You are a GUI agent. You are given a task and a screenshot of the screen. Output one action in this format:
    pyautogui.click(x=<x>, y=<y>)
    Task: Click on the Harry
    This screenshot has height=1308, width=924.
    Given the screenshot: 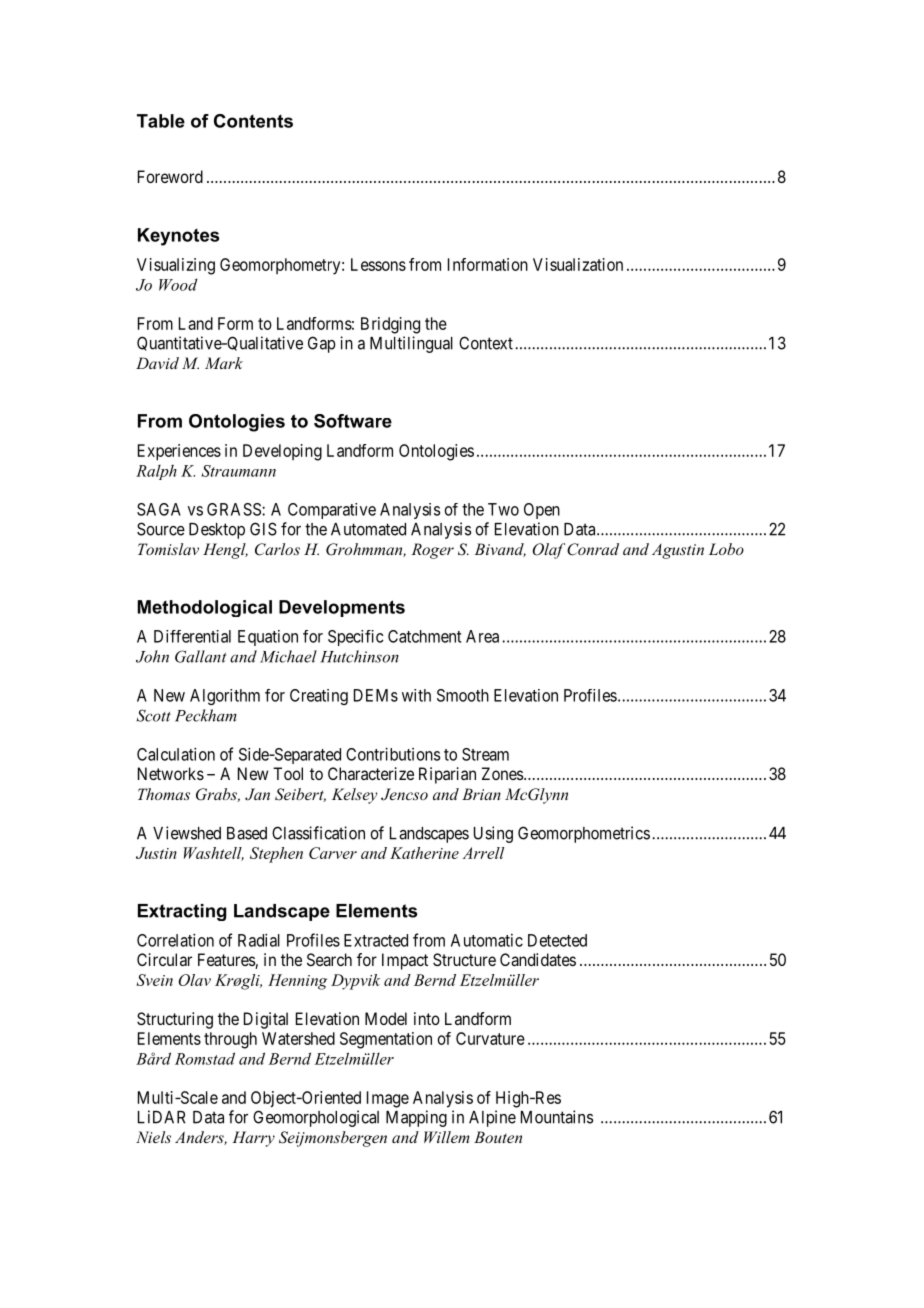 What is the action you would take?
    pyautogui.click(x=253, y=1139)
